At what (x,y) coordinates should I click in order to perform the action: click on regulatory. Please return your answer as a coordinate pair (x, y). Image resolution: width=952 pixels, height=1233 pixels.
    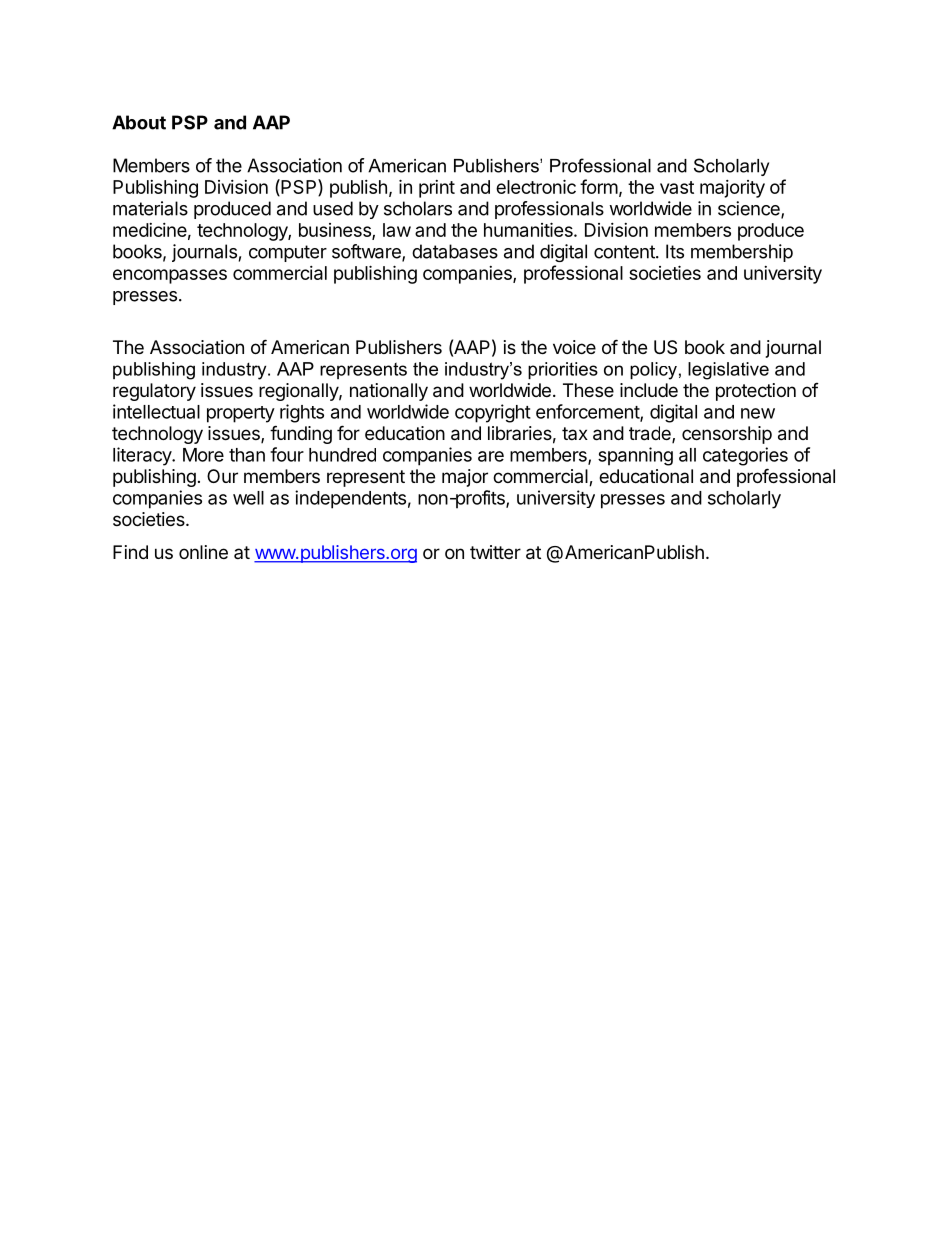
    Looking at the image, I should click on (154, 392).
